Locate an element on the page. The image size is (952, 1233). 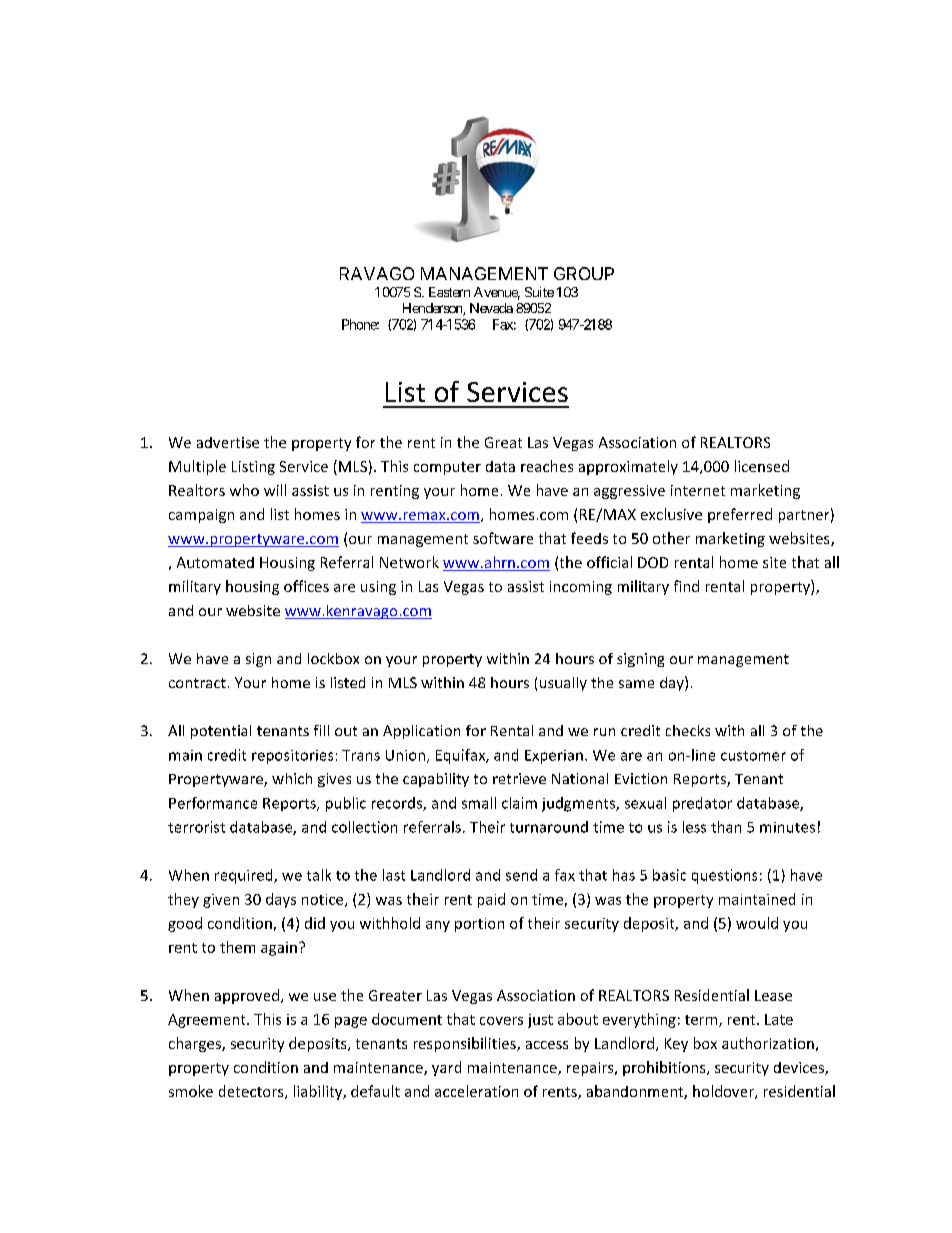
Performance is located at coordinates (213, 803).
